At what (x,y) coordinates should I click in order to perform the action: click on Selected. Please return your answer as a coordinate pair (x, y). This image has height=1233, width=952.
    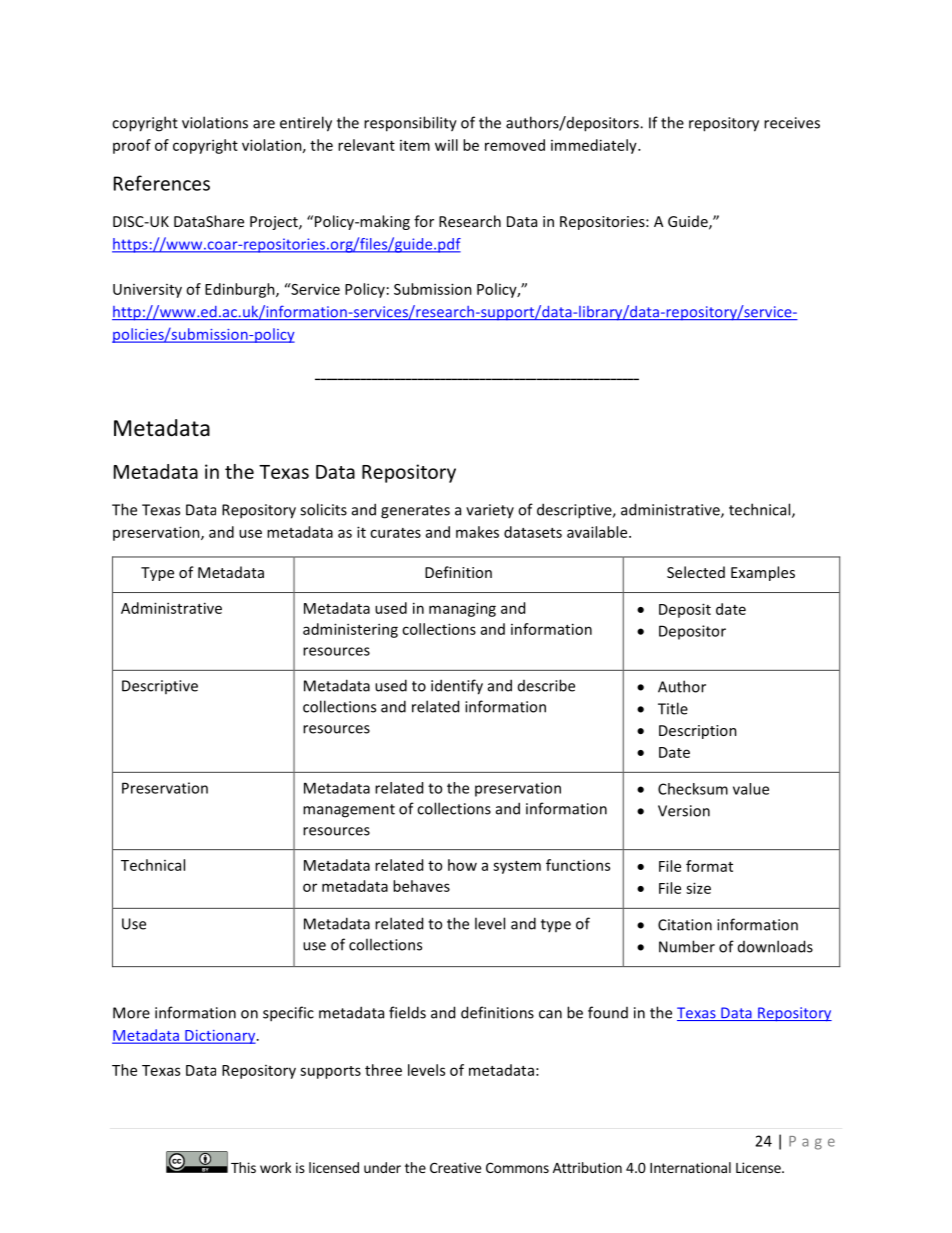
    Looking at the image, I should click on (696, 572).
